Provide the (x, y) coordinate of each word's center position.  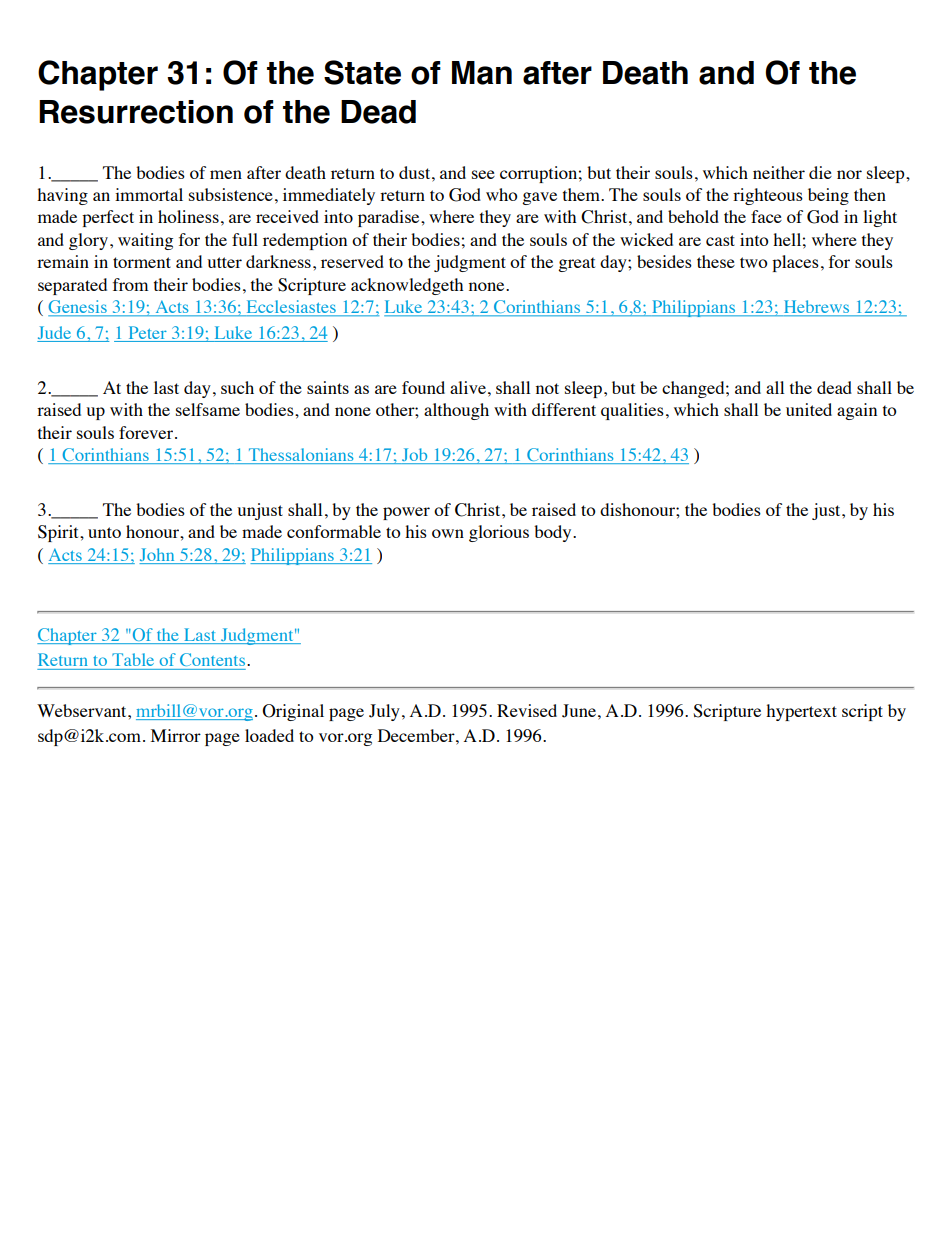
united (809, 409)
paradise (390, 218)
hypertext (801, 712)
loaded (269, 735)
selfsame (208, 409)
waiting (145, 241)
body (554, 533)
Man (482, 73)
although (456, 411)
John (158, 556)
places (795, 263)
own (448, 533)
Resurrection (136, 112)
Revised (527, 710)
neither (779, 172)
